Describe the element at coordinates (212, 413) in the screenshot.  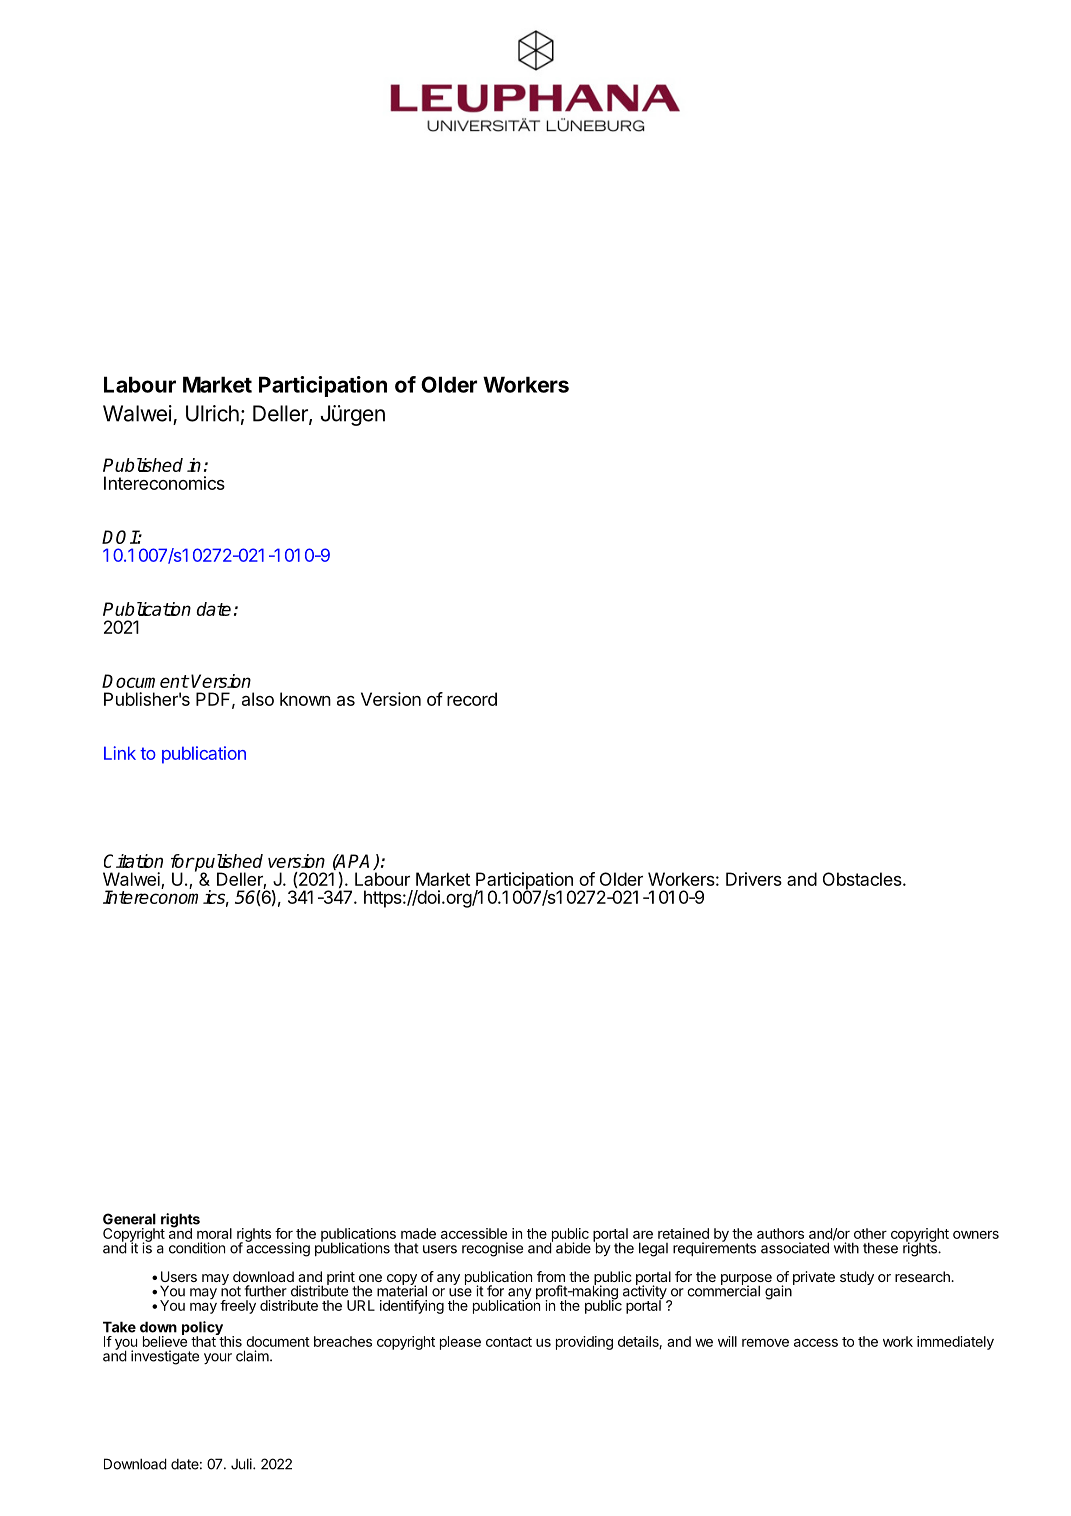
I see `Ulrich` at that location.
